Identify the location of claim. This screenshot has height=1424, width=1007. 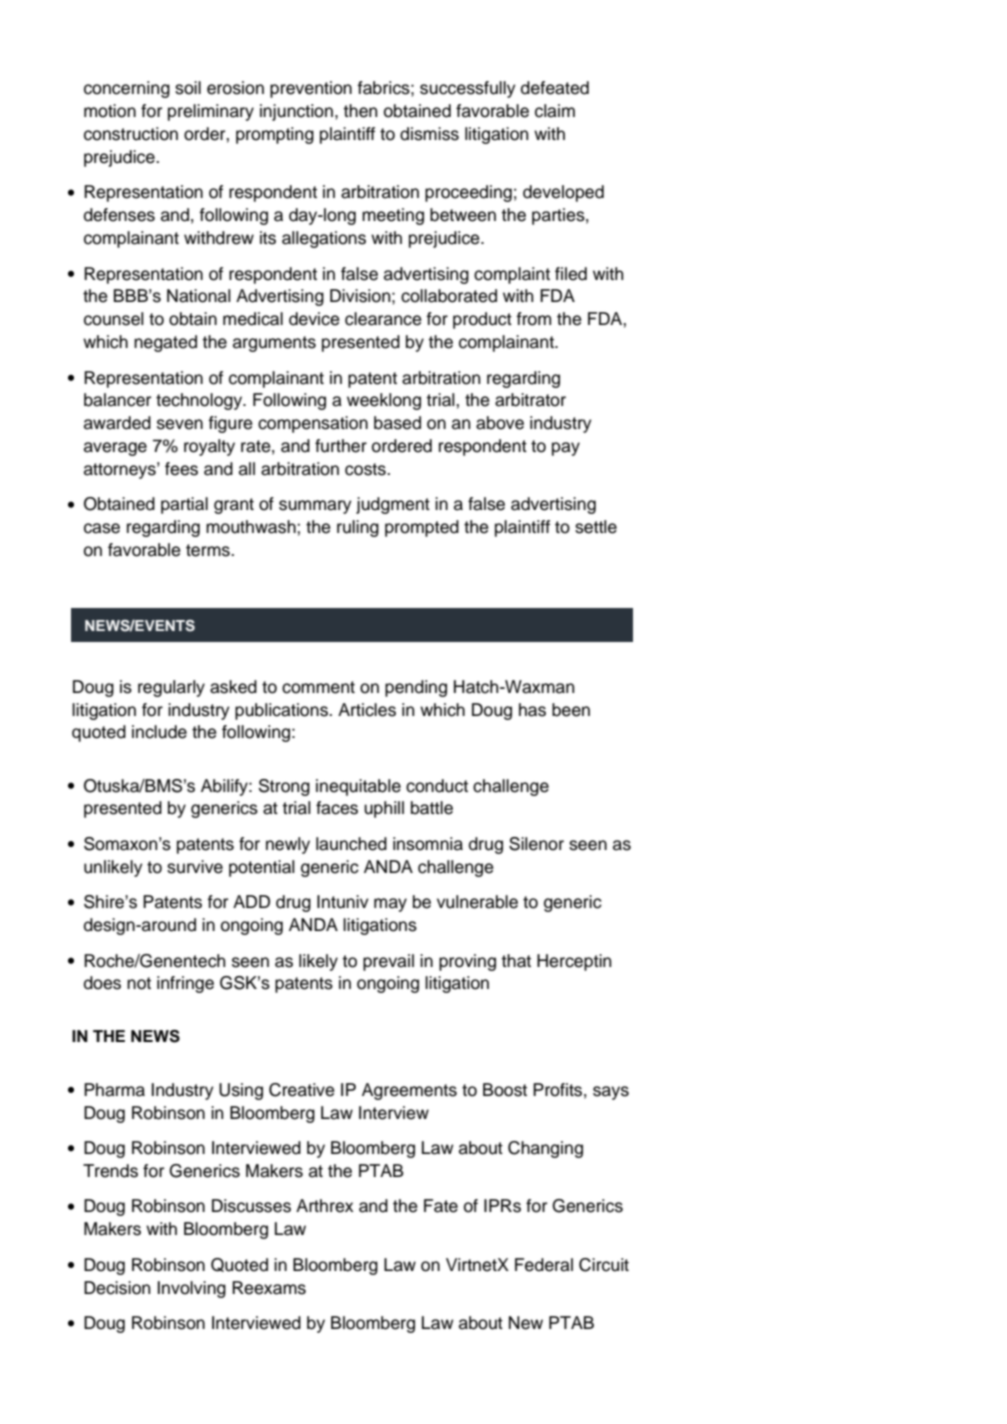
(555, 111).
